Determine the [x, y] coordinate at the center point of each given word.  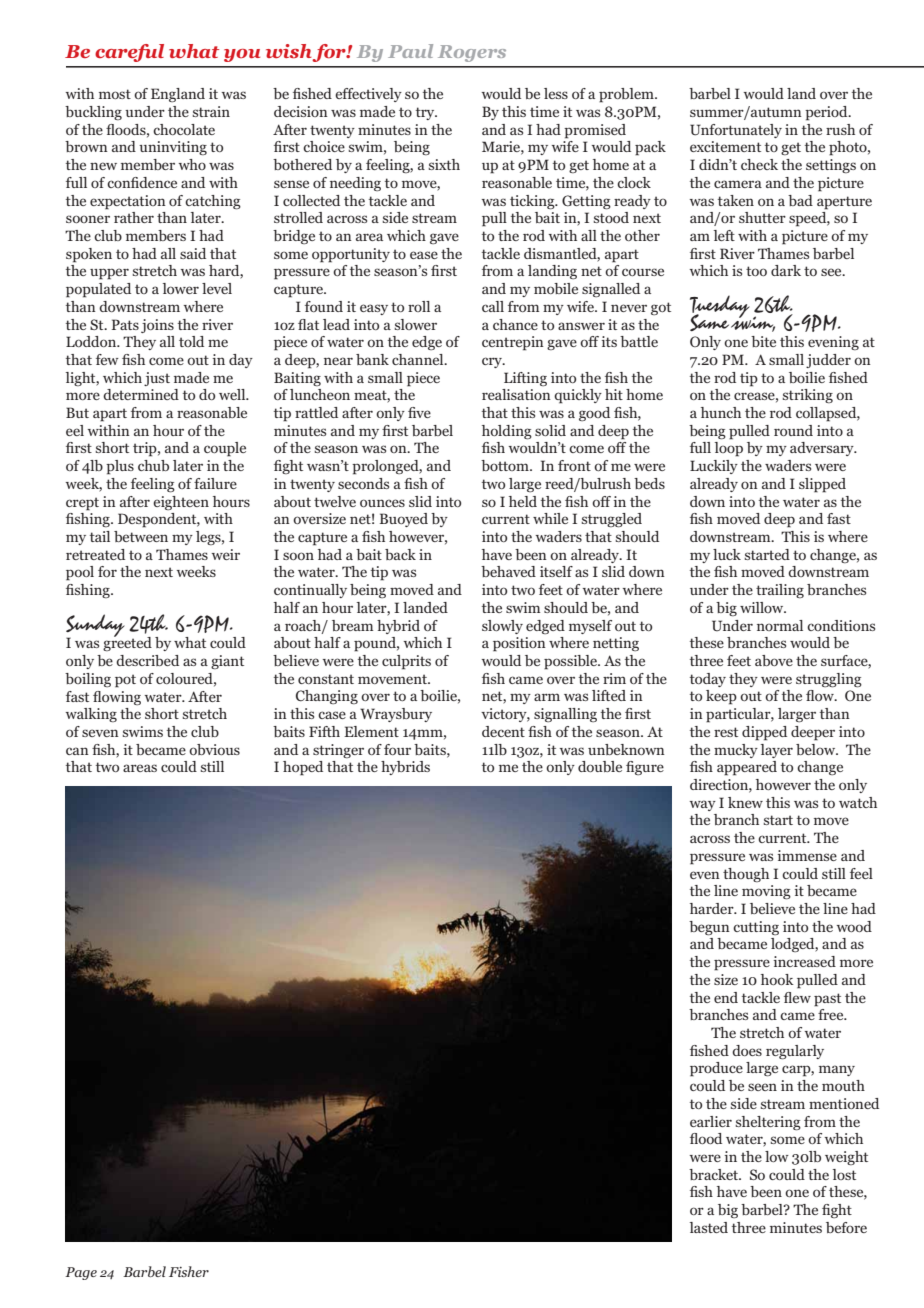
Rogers [472, 53]
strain [211, 111]
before [846, 1227]
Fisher [189, 1271]
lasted [709, 1227]
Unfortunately [736, 131]
